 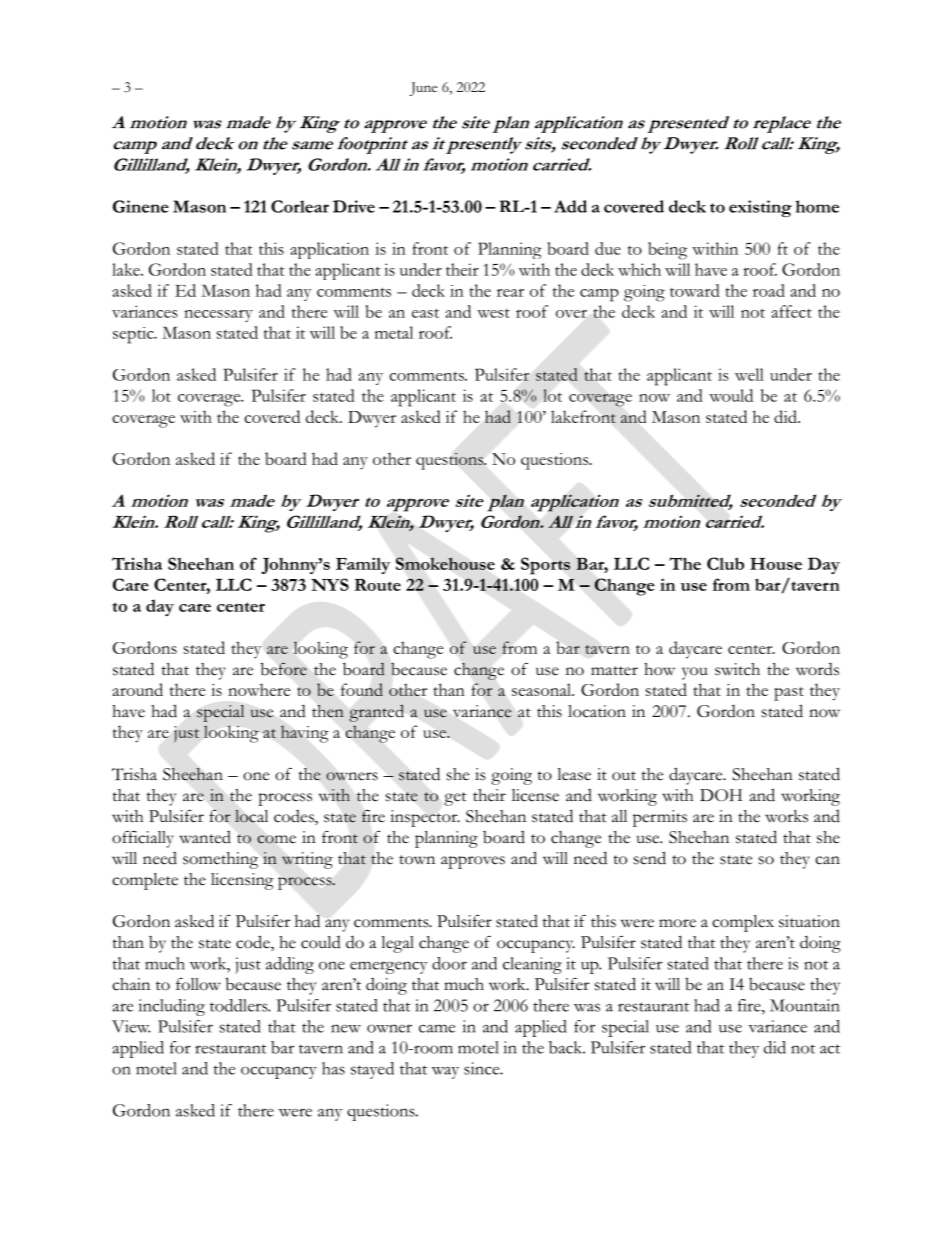 What do you see at coordinates (259, 689) in the document?
I see `nowhere` at bounding box center [259, 689].
